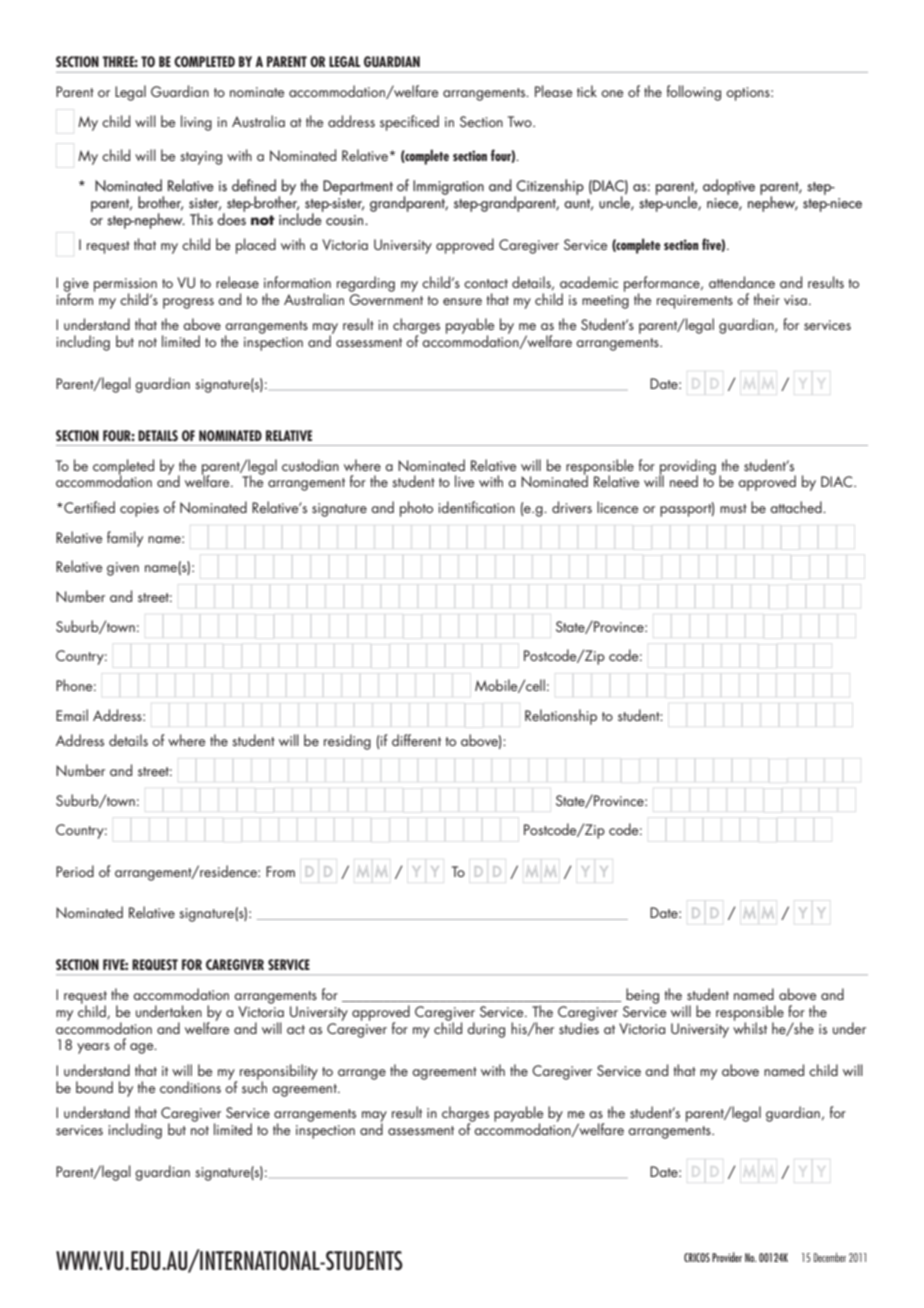 This page has width=924, height=1308. Describe the element at coordinates (521, 121) in the page. I see `Two` at that location.
